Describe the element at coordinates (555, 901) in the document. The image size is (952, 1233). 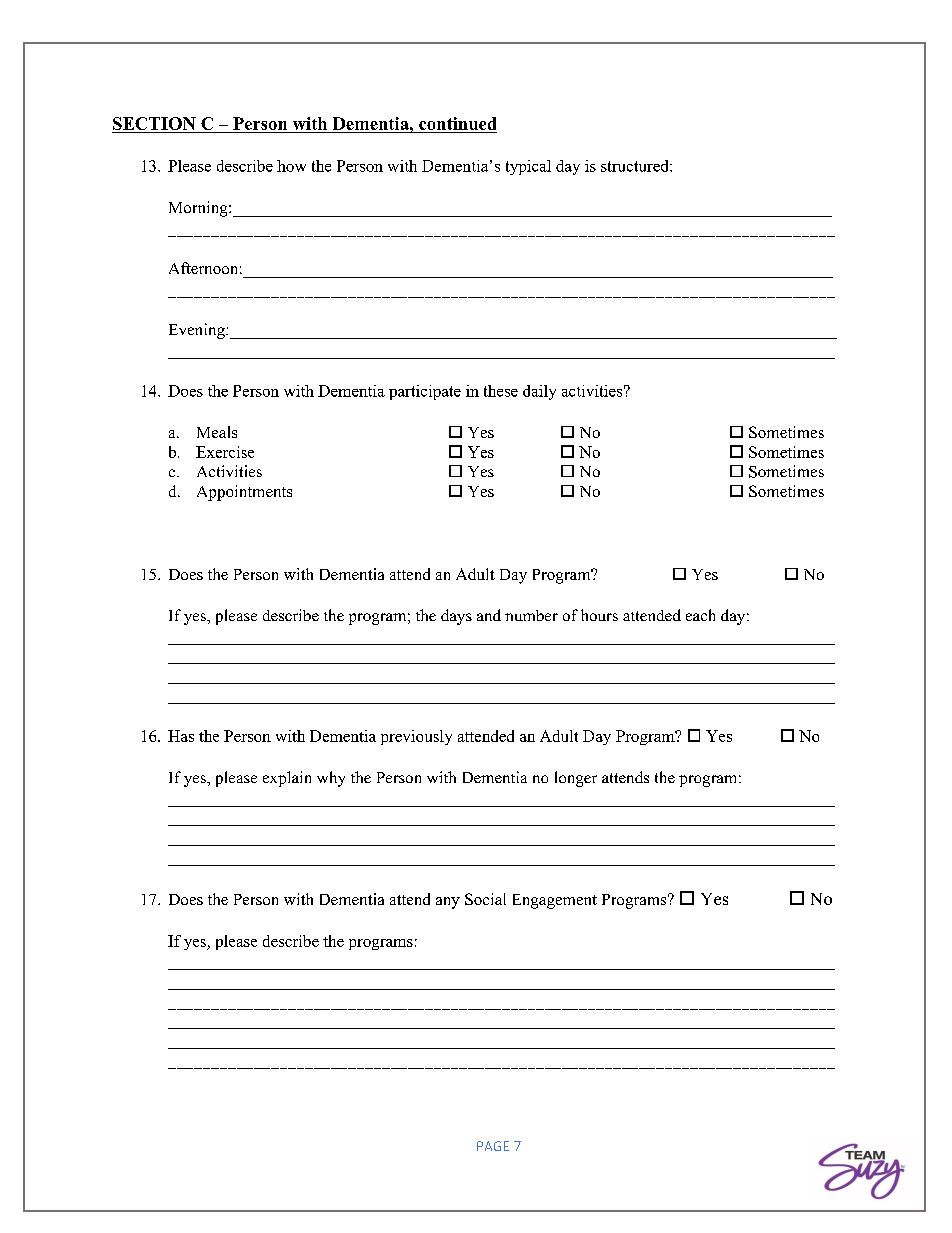
I see `Engagement` at that location.
